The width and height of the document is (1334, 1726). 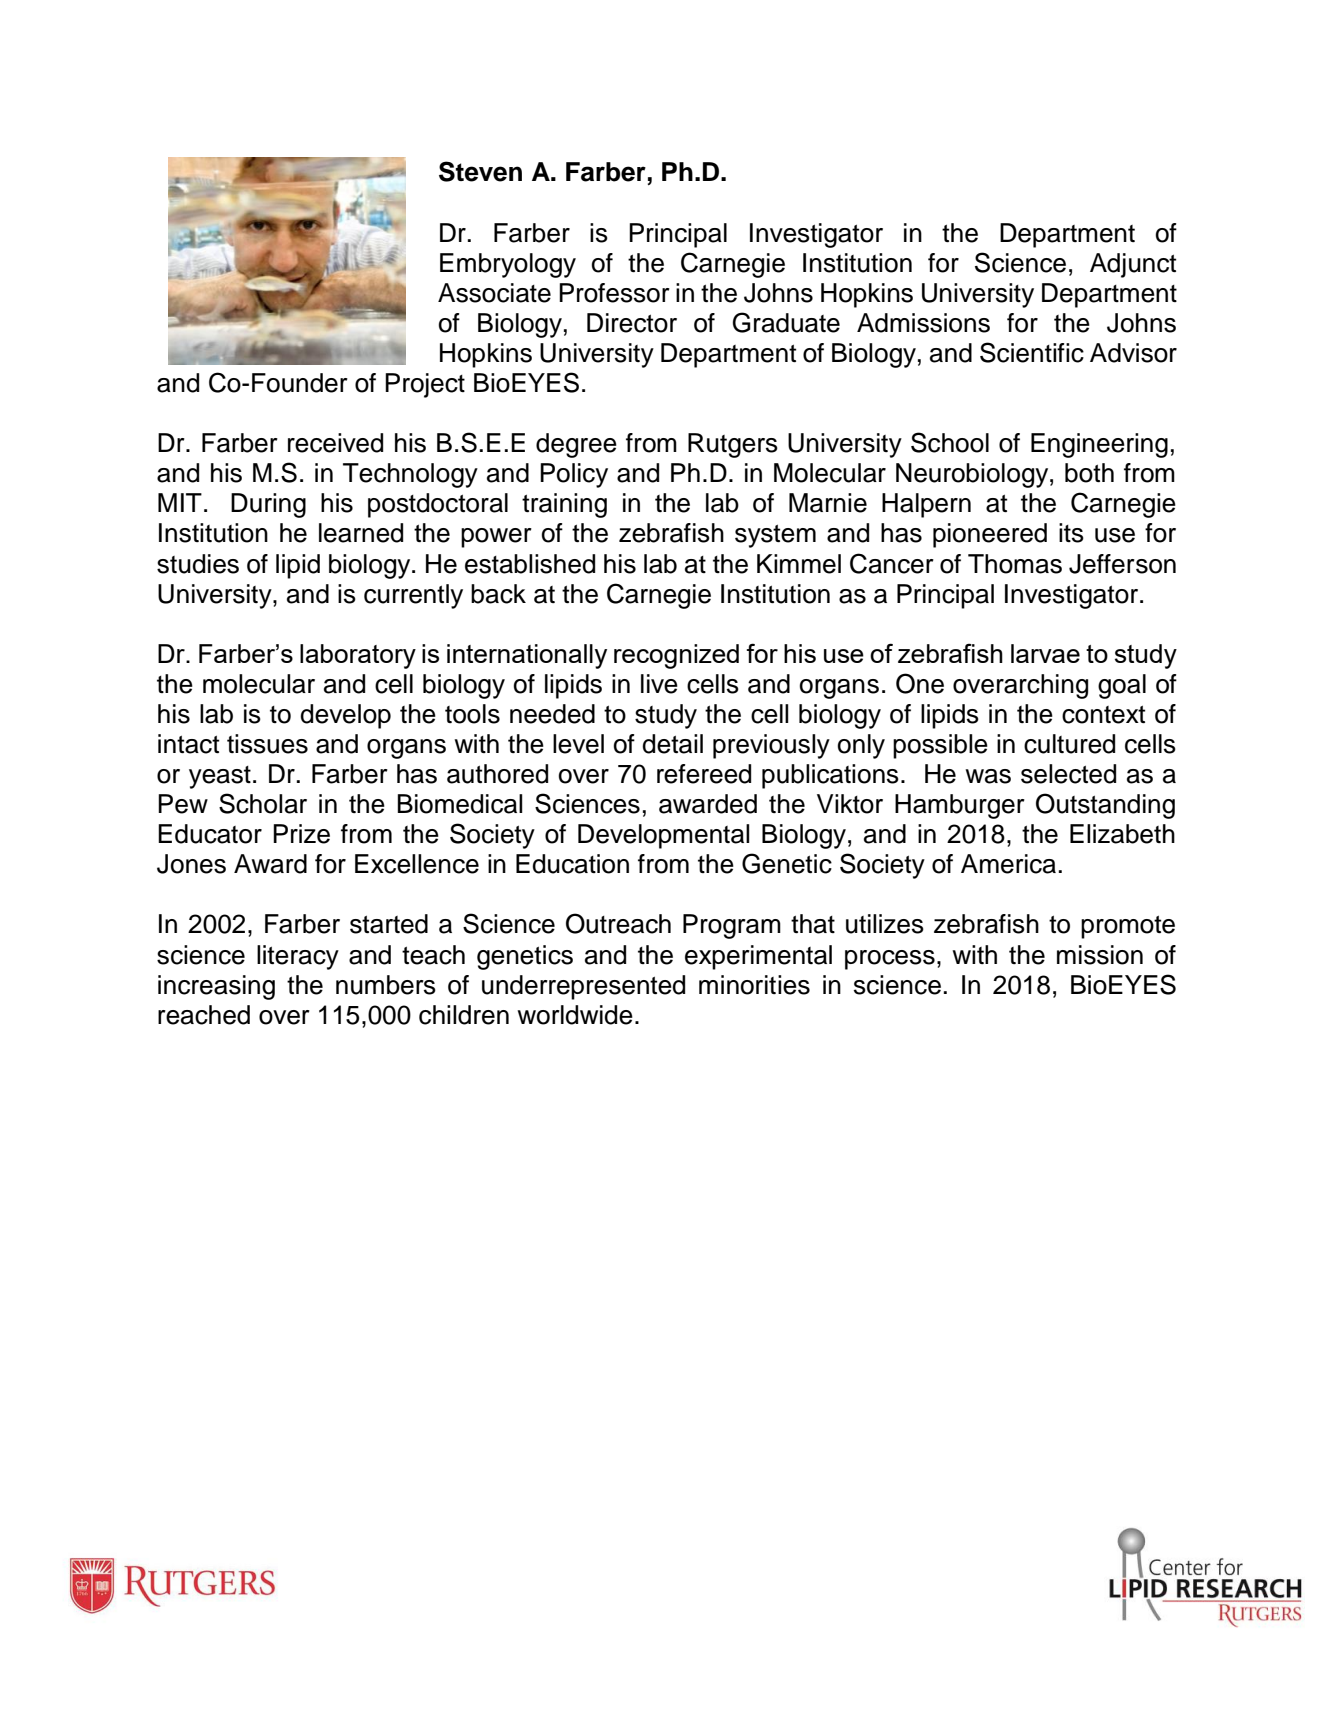 I want to click on literacy, so click(x=298, y=957).
